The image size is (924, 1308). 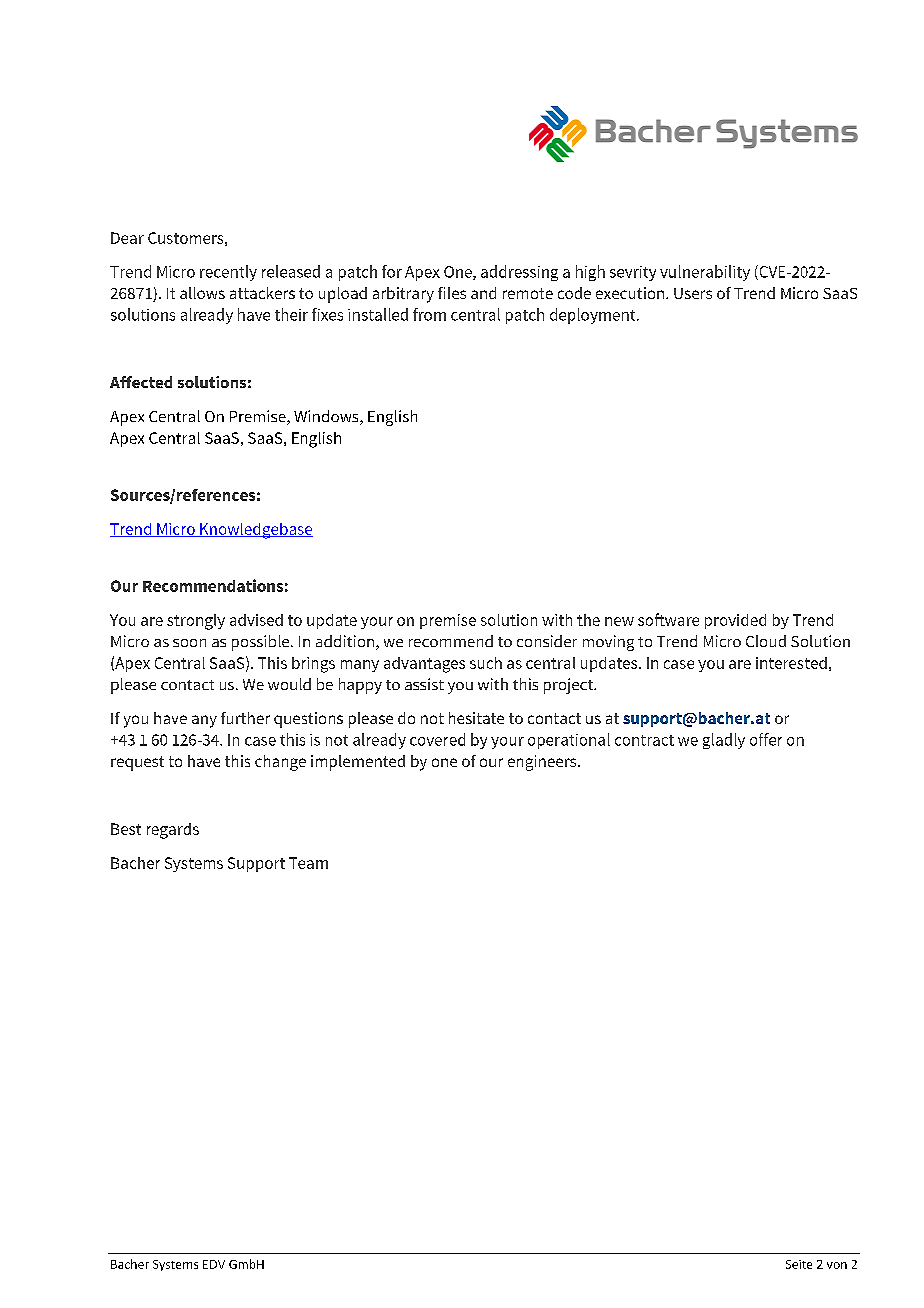 What do you see at coordinates (476, 718) in the page?
I see `hesitate` at bounding box center [476, 718].
